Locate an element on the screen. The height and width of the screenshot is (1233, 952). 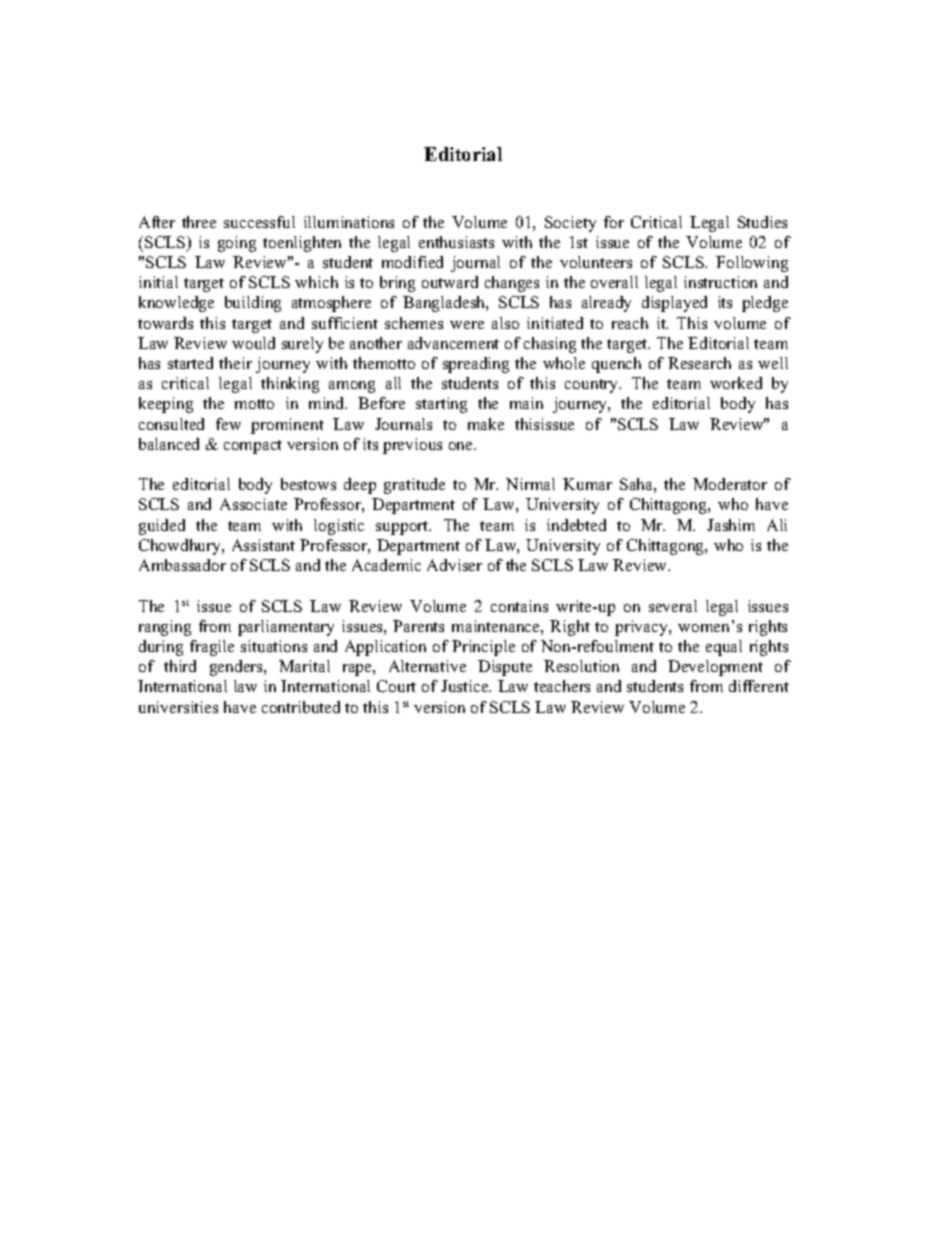
Justice is located at coordinates (466, 686).
